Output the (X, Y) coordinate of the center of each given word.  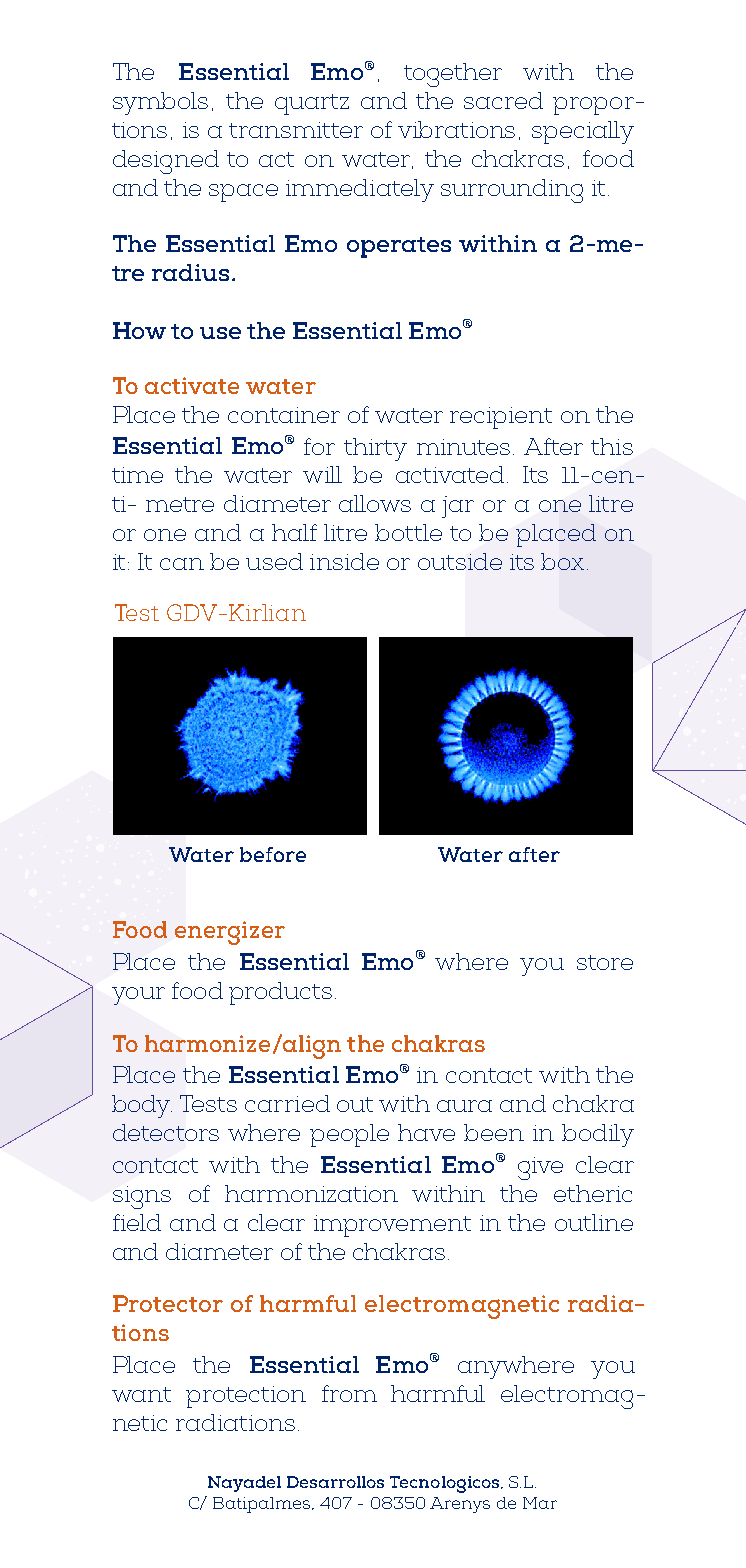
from (349, 1393)
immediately (360, 190)
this (612, 446)
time (137, 475)
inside (344, 561)
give (540, 1168)
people (349, 1135)
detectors (166, 1132)
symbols (160, 103)
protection (246, 1397)
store (605, 962)
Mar (540, 1503)
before (273, 854)
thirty (375, 449)
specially (583, 132)
